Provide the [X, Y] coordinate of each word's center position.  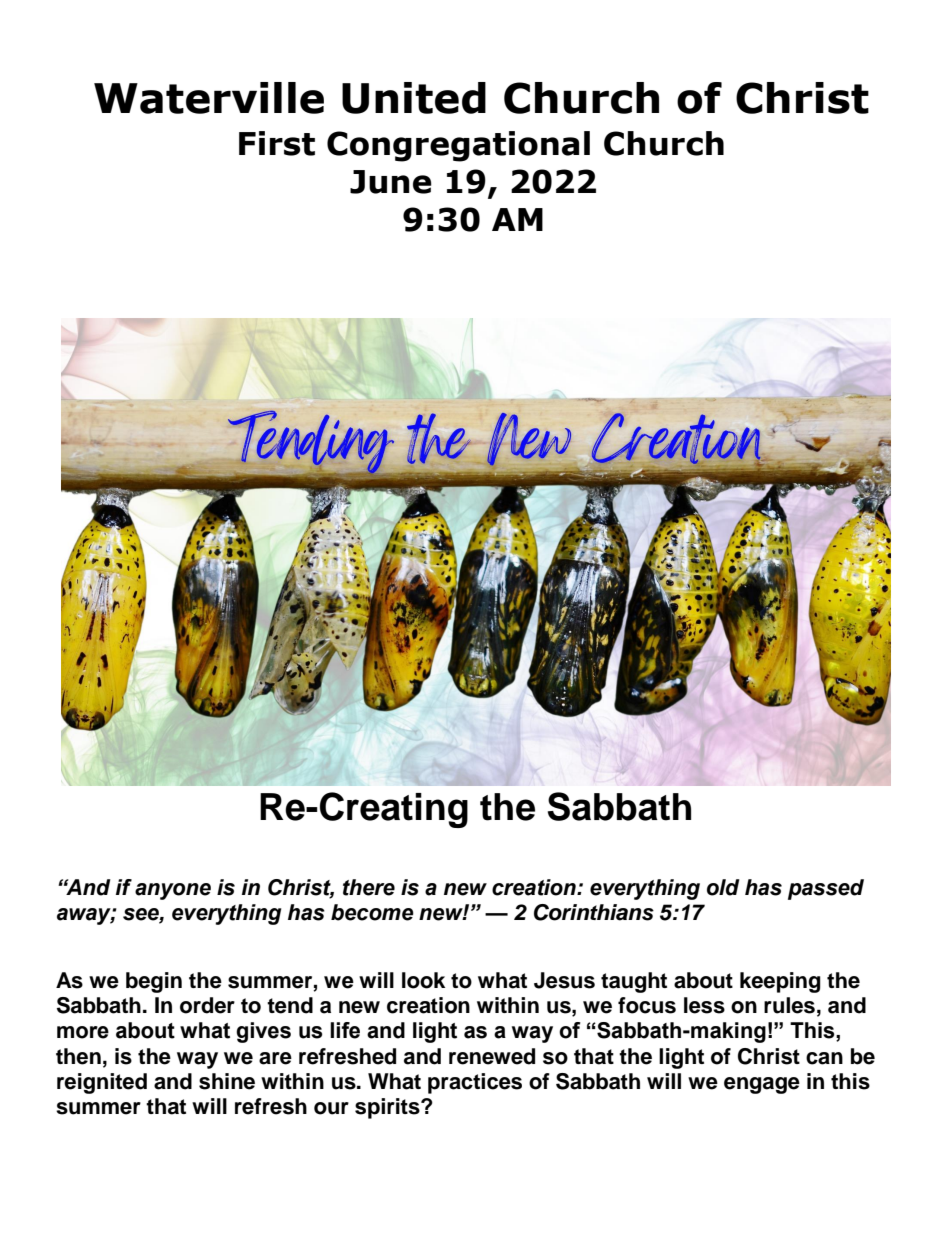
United [414, 98]
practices [475, 1083]
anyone [173, 891]
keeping [780, 982]
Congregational [458, 146]
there [369, 887]
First [277, 143]
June [391, 182]
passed [826, 889]
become [372, 912]
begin [154, 982]
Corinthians [594, 912]
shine [227, 1081]
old [723, 887]
